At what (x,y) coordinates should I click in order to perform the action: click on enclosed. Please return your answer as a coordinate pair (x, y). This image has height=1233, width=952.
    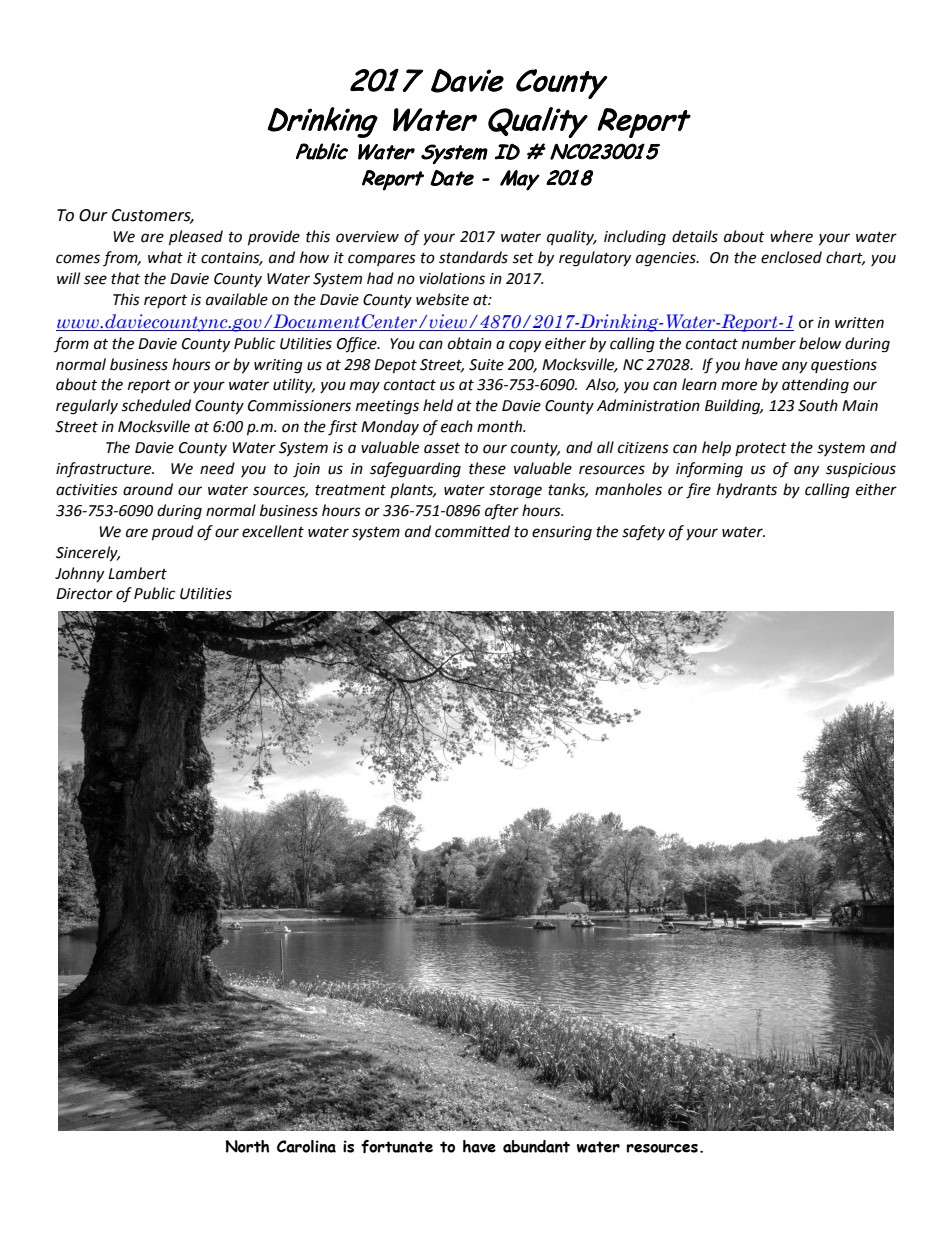
    Looking at the image, I should click on (791, 257).
